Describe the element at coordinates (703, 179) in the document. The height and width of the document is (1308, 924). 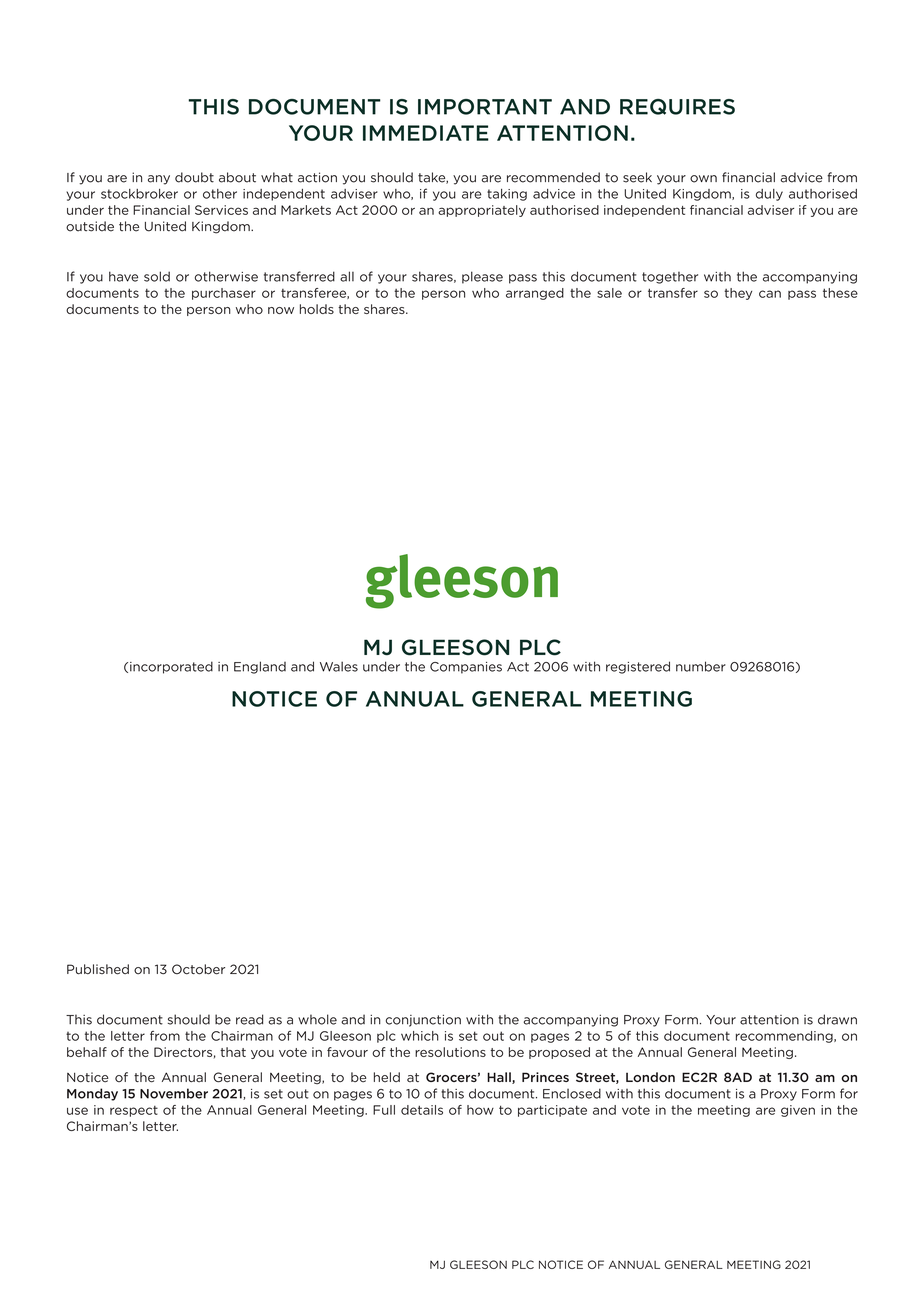
I see `own` at that location.
